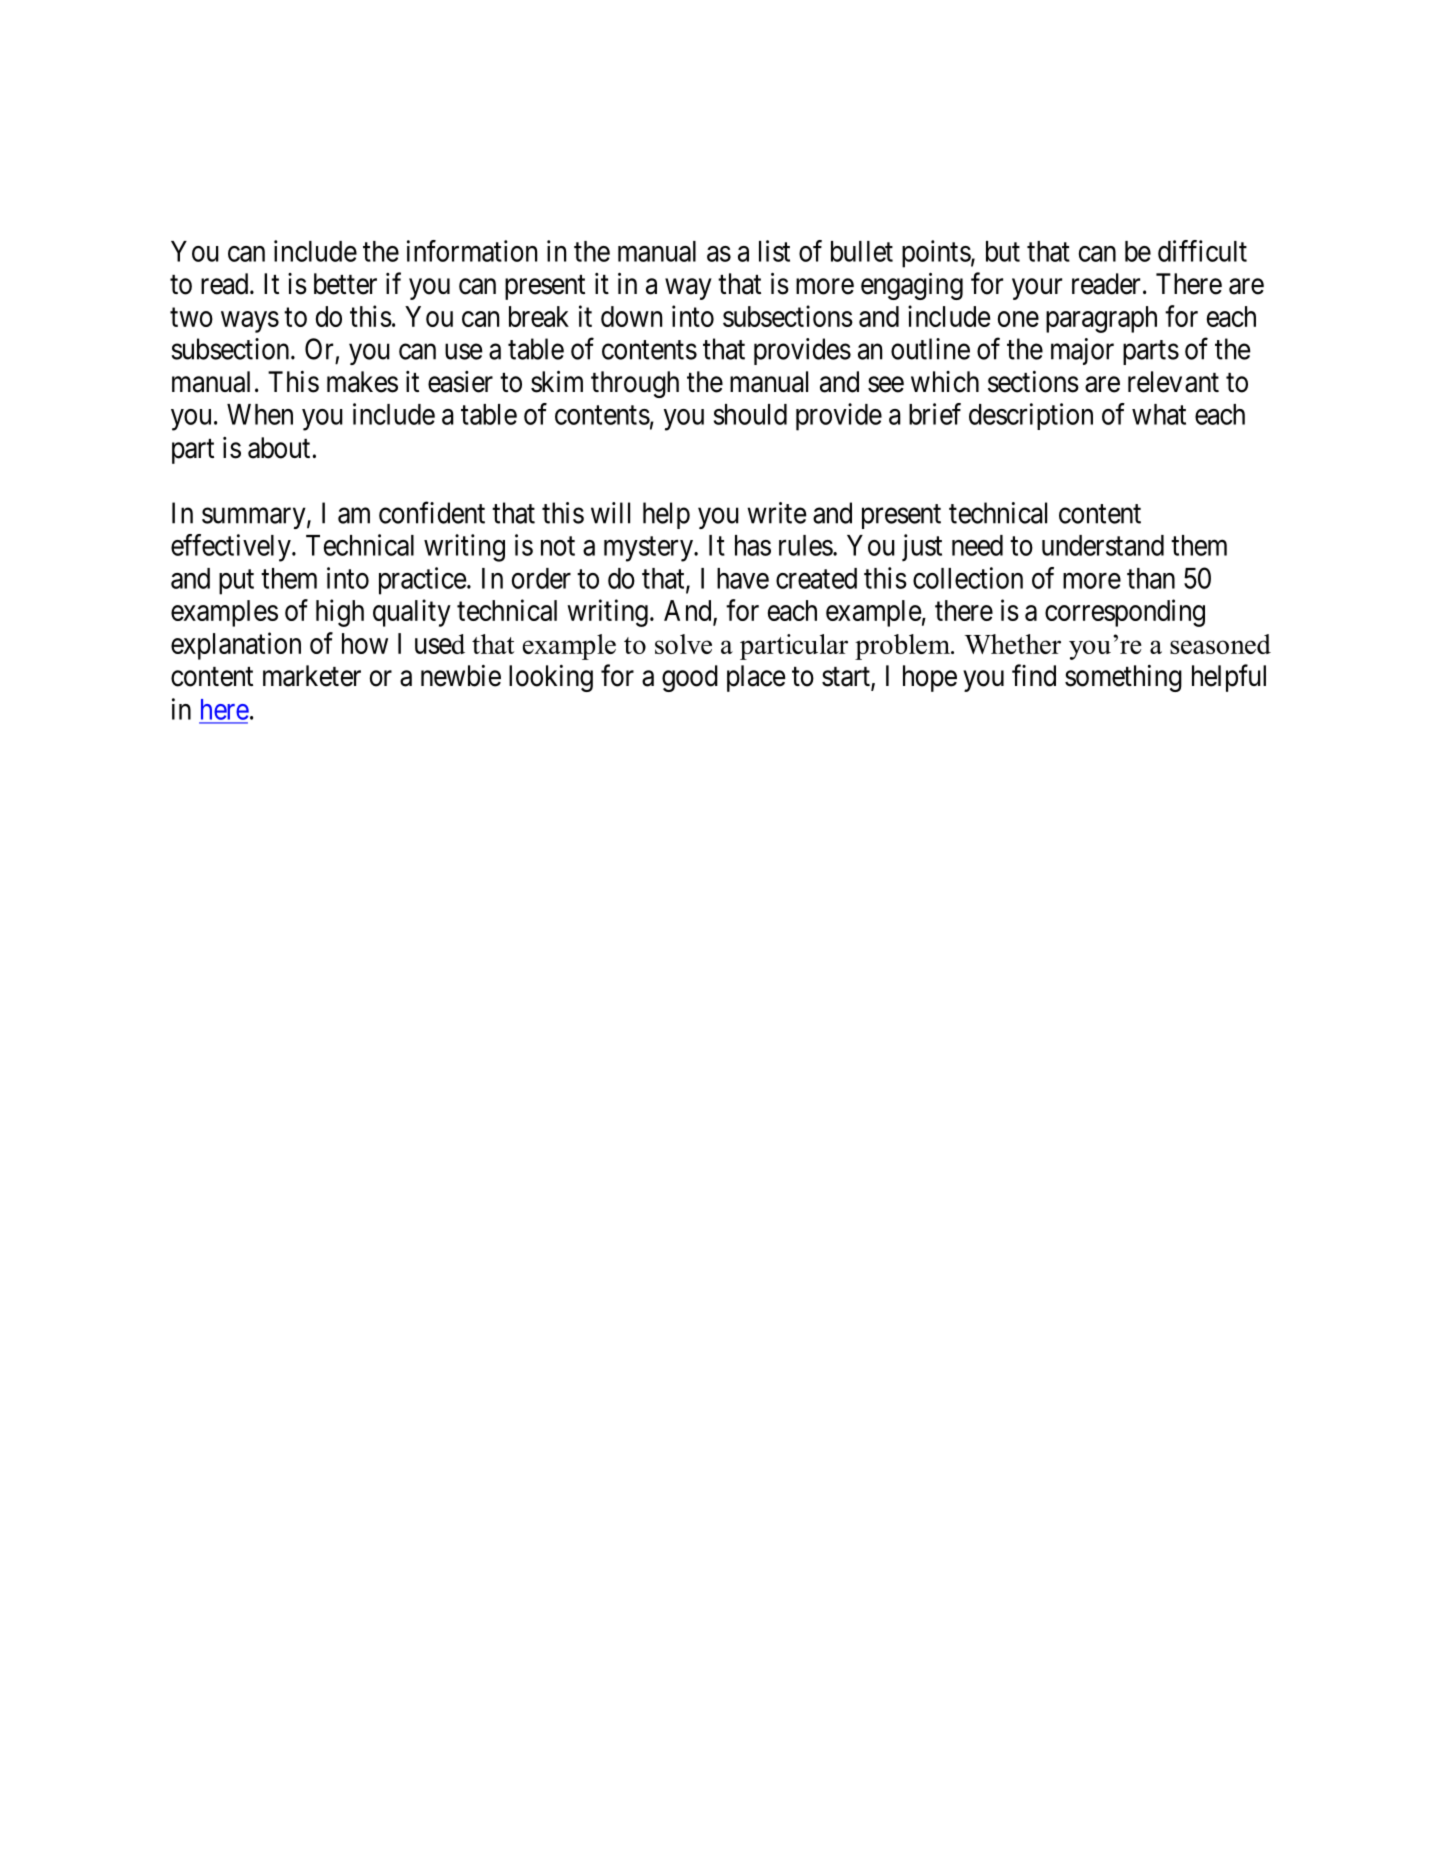 This screenshot has width=1446, height=1872. Describe the element at coordinates (774, 251) in the screenshot. I see `list` at that location.
